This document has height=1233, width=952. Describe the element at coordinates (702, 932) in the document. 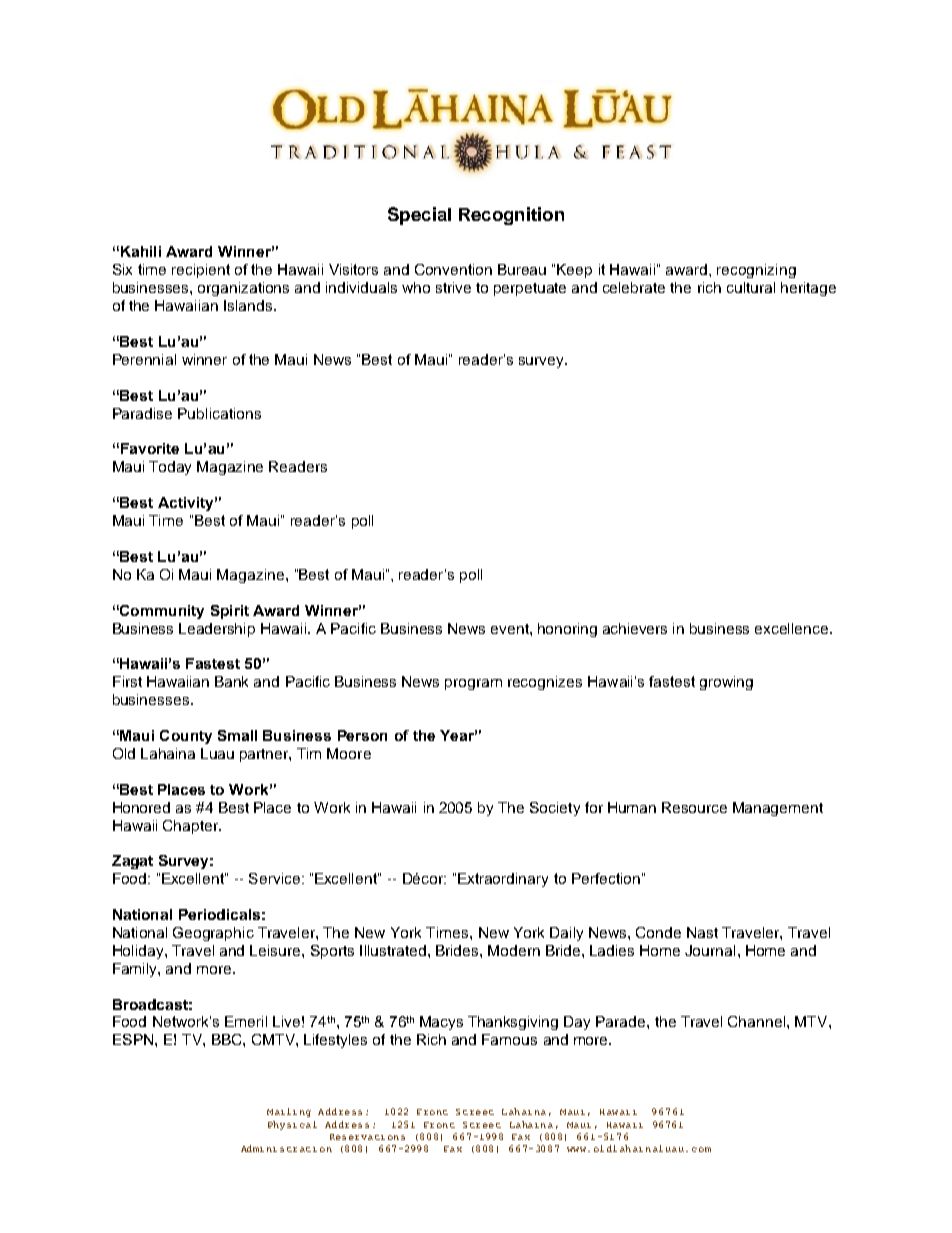

I see `Nast` at that location.
